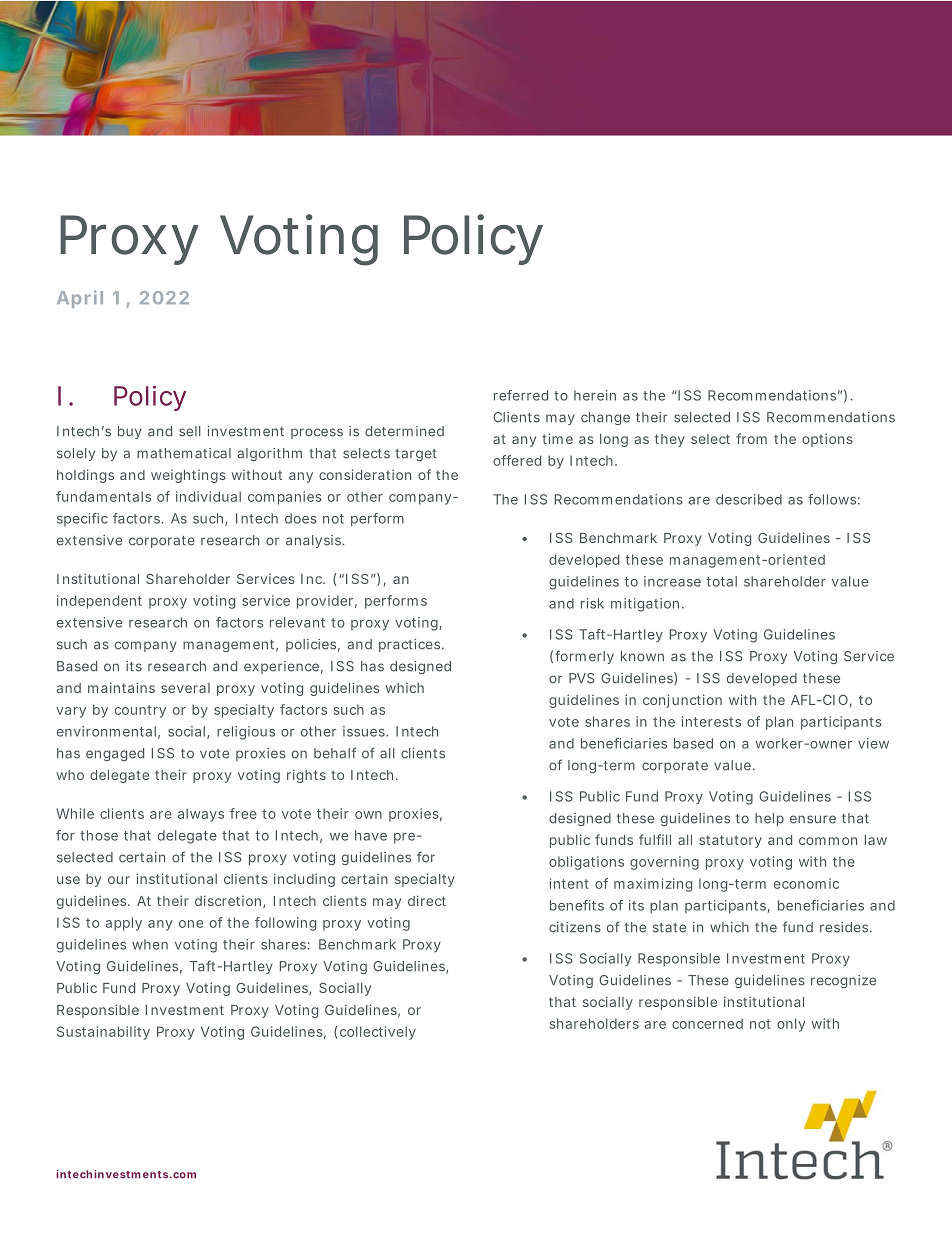 The width and height of the screenshot is (952, 1233). Describe the element at coordinates (103, 1033) in the screenshot. I see `Sustainability` at that location.
